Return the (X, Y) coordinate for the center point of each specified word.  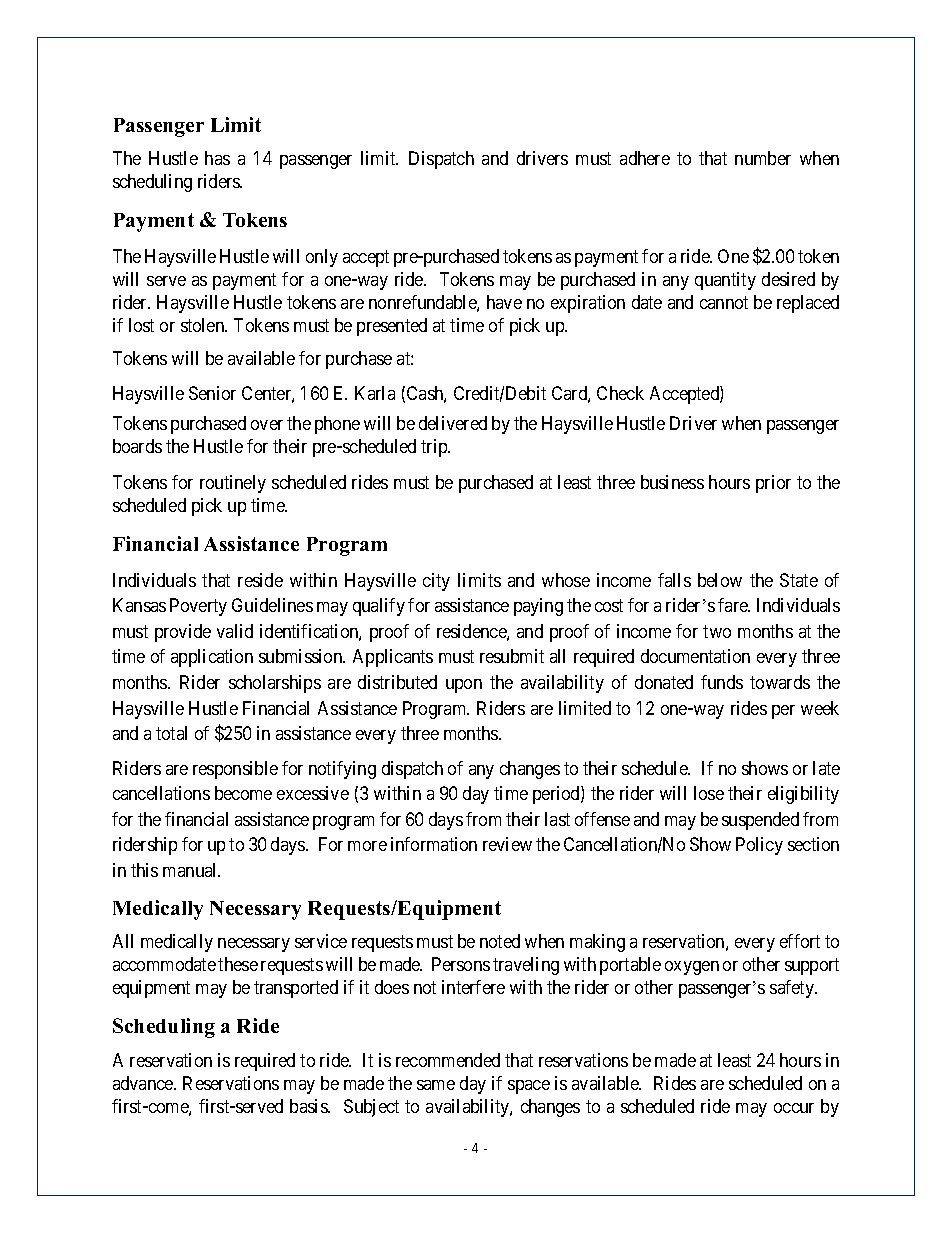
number (763, 158)
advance (144, 1083)
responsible (235, 770)
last (557, 819)
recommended (448, 1060)
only (322, 258)
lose (709, 793)
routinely (233, 484)
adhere (645, 158)
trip (435, 448)
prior (773, 484)
